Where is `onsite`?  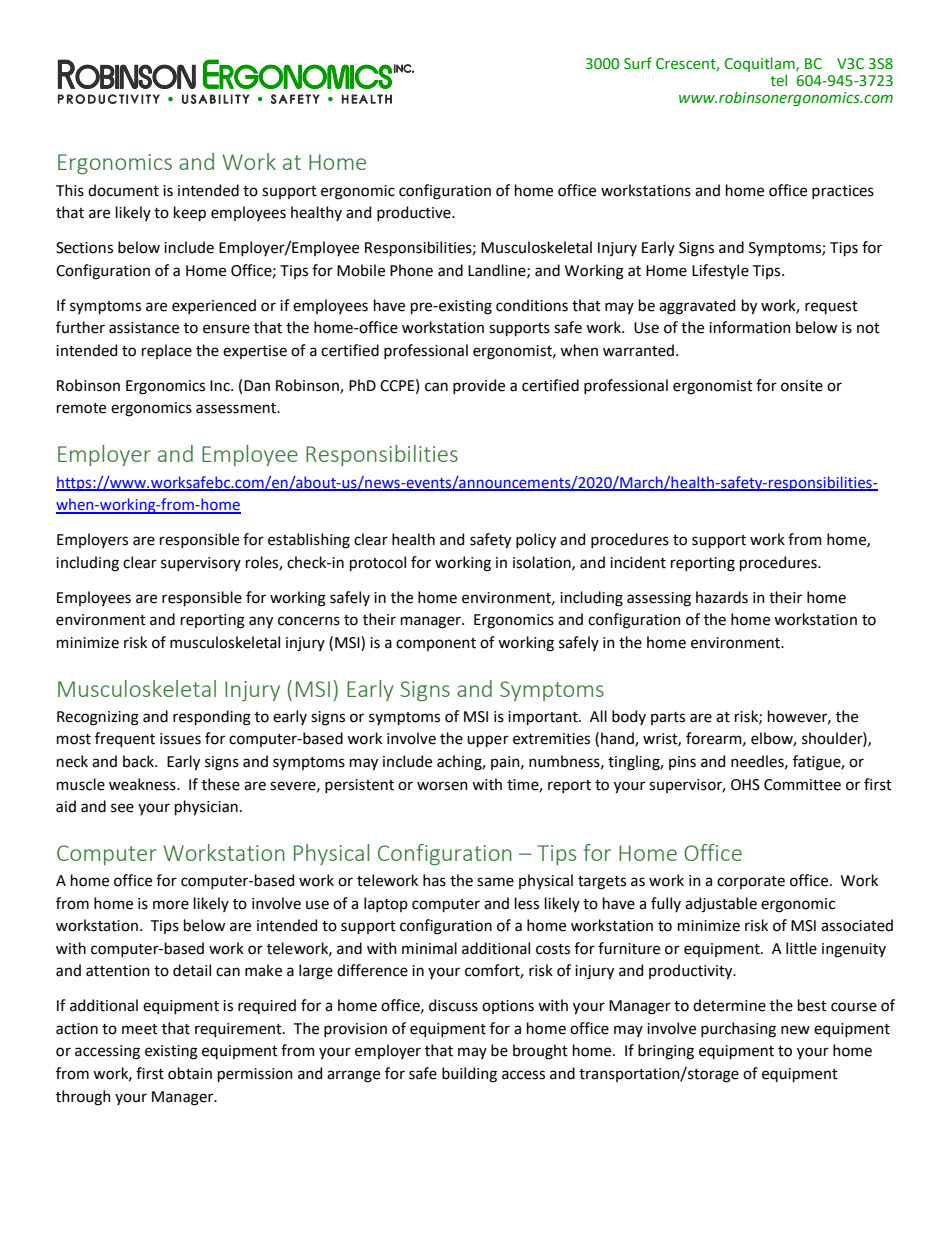 onsite is located at coordinates (802, 386).
